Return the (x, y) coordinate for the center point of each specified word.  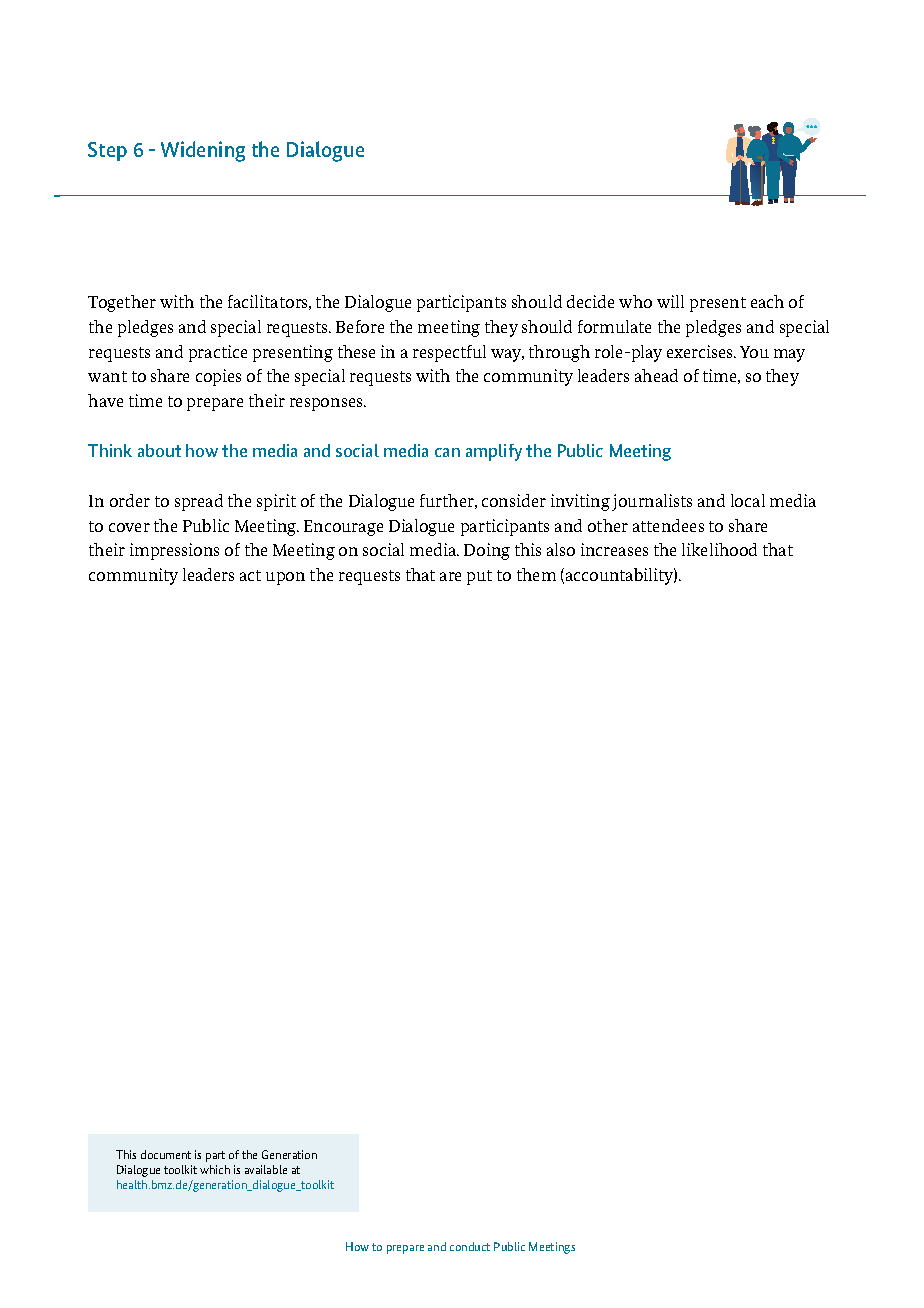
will (670, 301)
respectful (449, 353)
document (166, 1154)
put (479, 577)
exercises (701, 351)
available (266, 1169)
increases (614, 549)
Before (360, 326)
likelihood (719, 549)
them (536, 574)
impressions (174, 551)
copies (218, 377)
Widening (203, 151)
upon (285, 578)
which (215, 1169)
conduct (470, 1246)
